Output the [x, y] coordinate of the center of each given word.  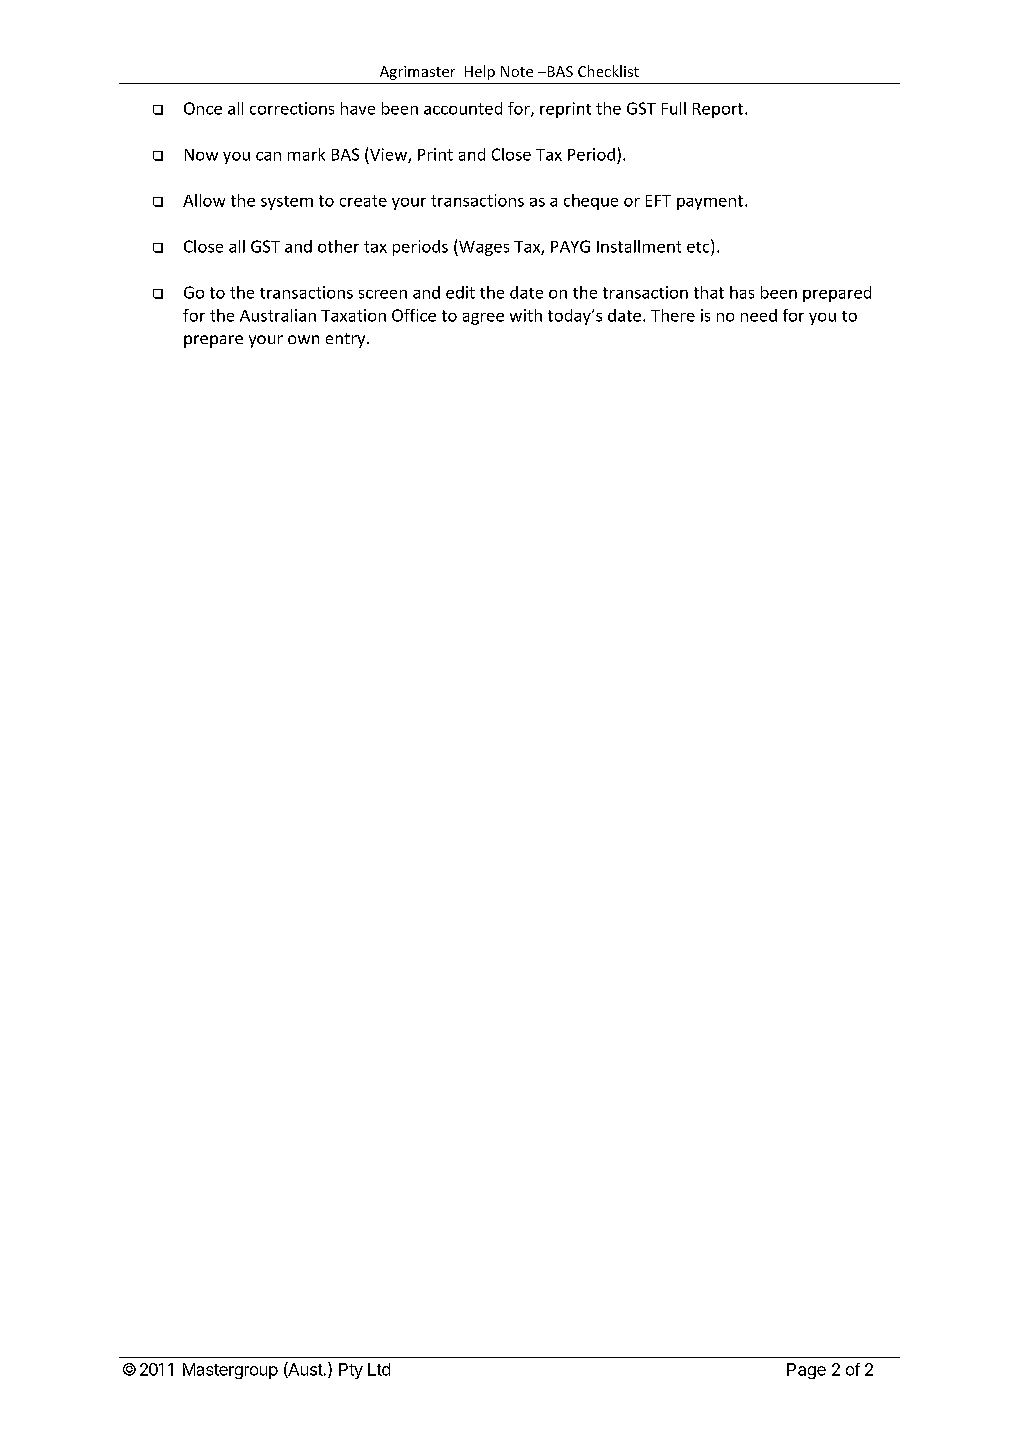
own [303, 339]
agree [483, 319]
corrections [292, 108]
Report [719, 110]
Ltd [379, 1369]
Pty [351, 1371]
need [759, 315]
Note [517, 71]
